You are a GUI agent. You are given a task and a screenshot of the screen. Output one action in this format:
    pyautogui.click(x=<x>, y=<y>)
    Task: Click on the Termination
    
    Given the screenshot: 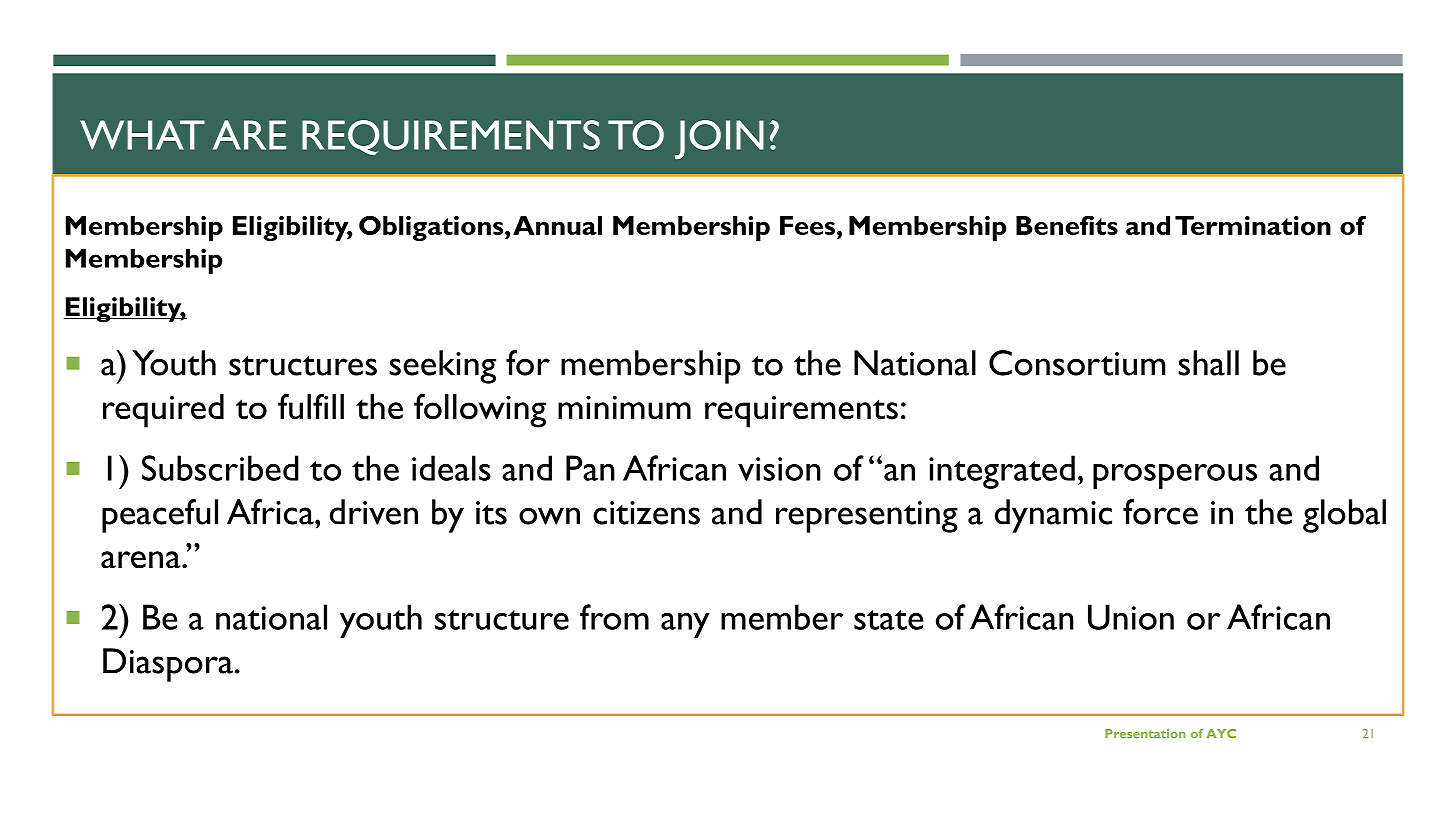 What is the action you would take?
    pyautogui.click(x=1253, y=225)
